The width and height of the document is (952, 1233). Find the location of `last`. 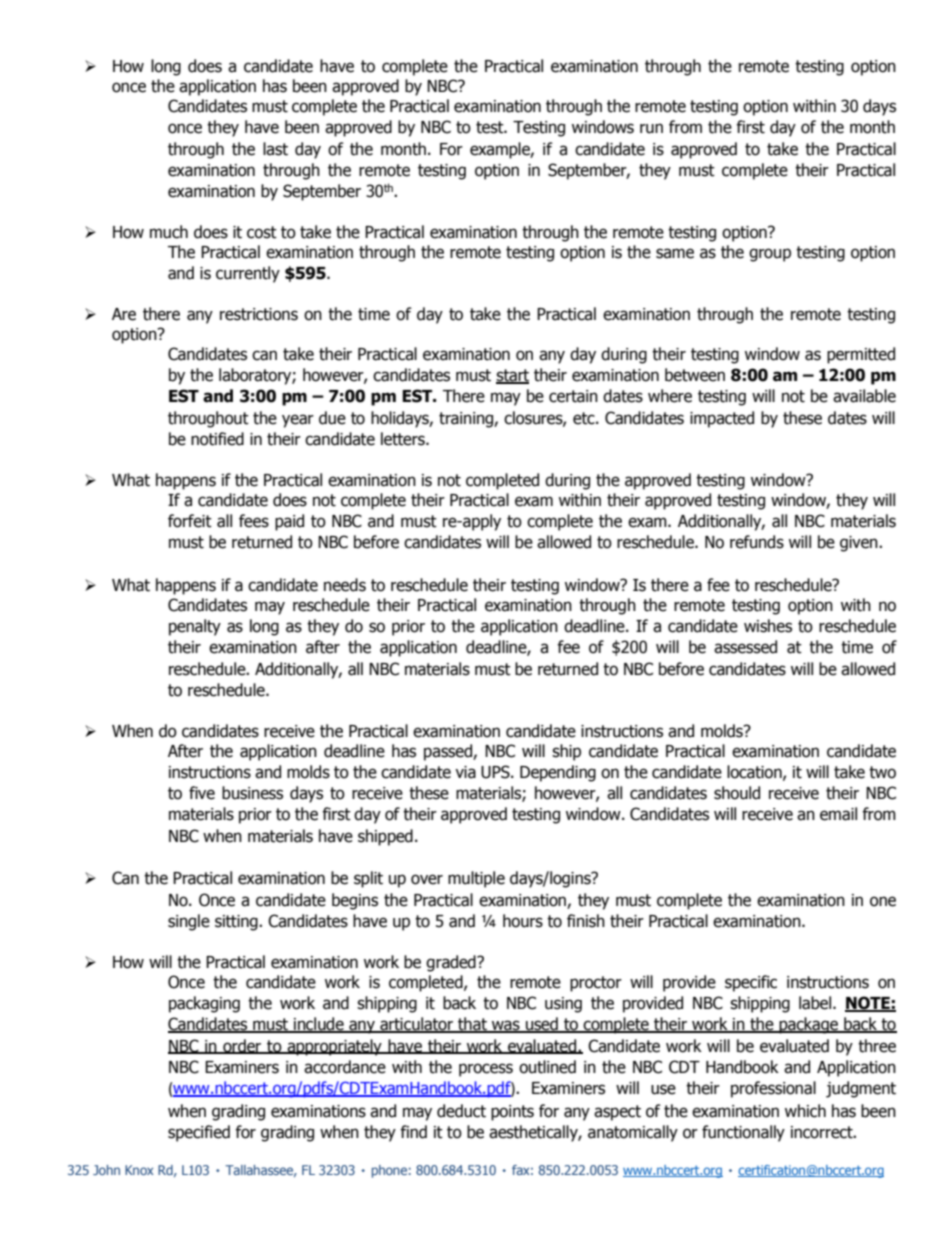

last is located at coordinates (275, 149).
